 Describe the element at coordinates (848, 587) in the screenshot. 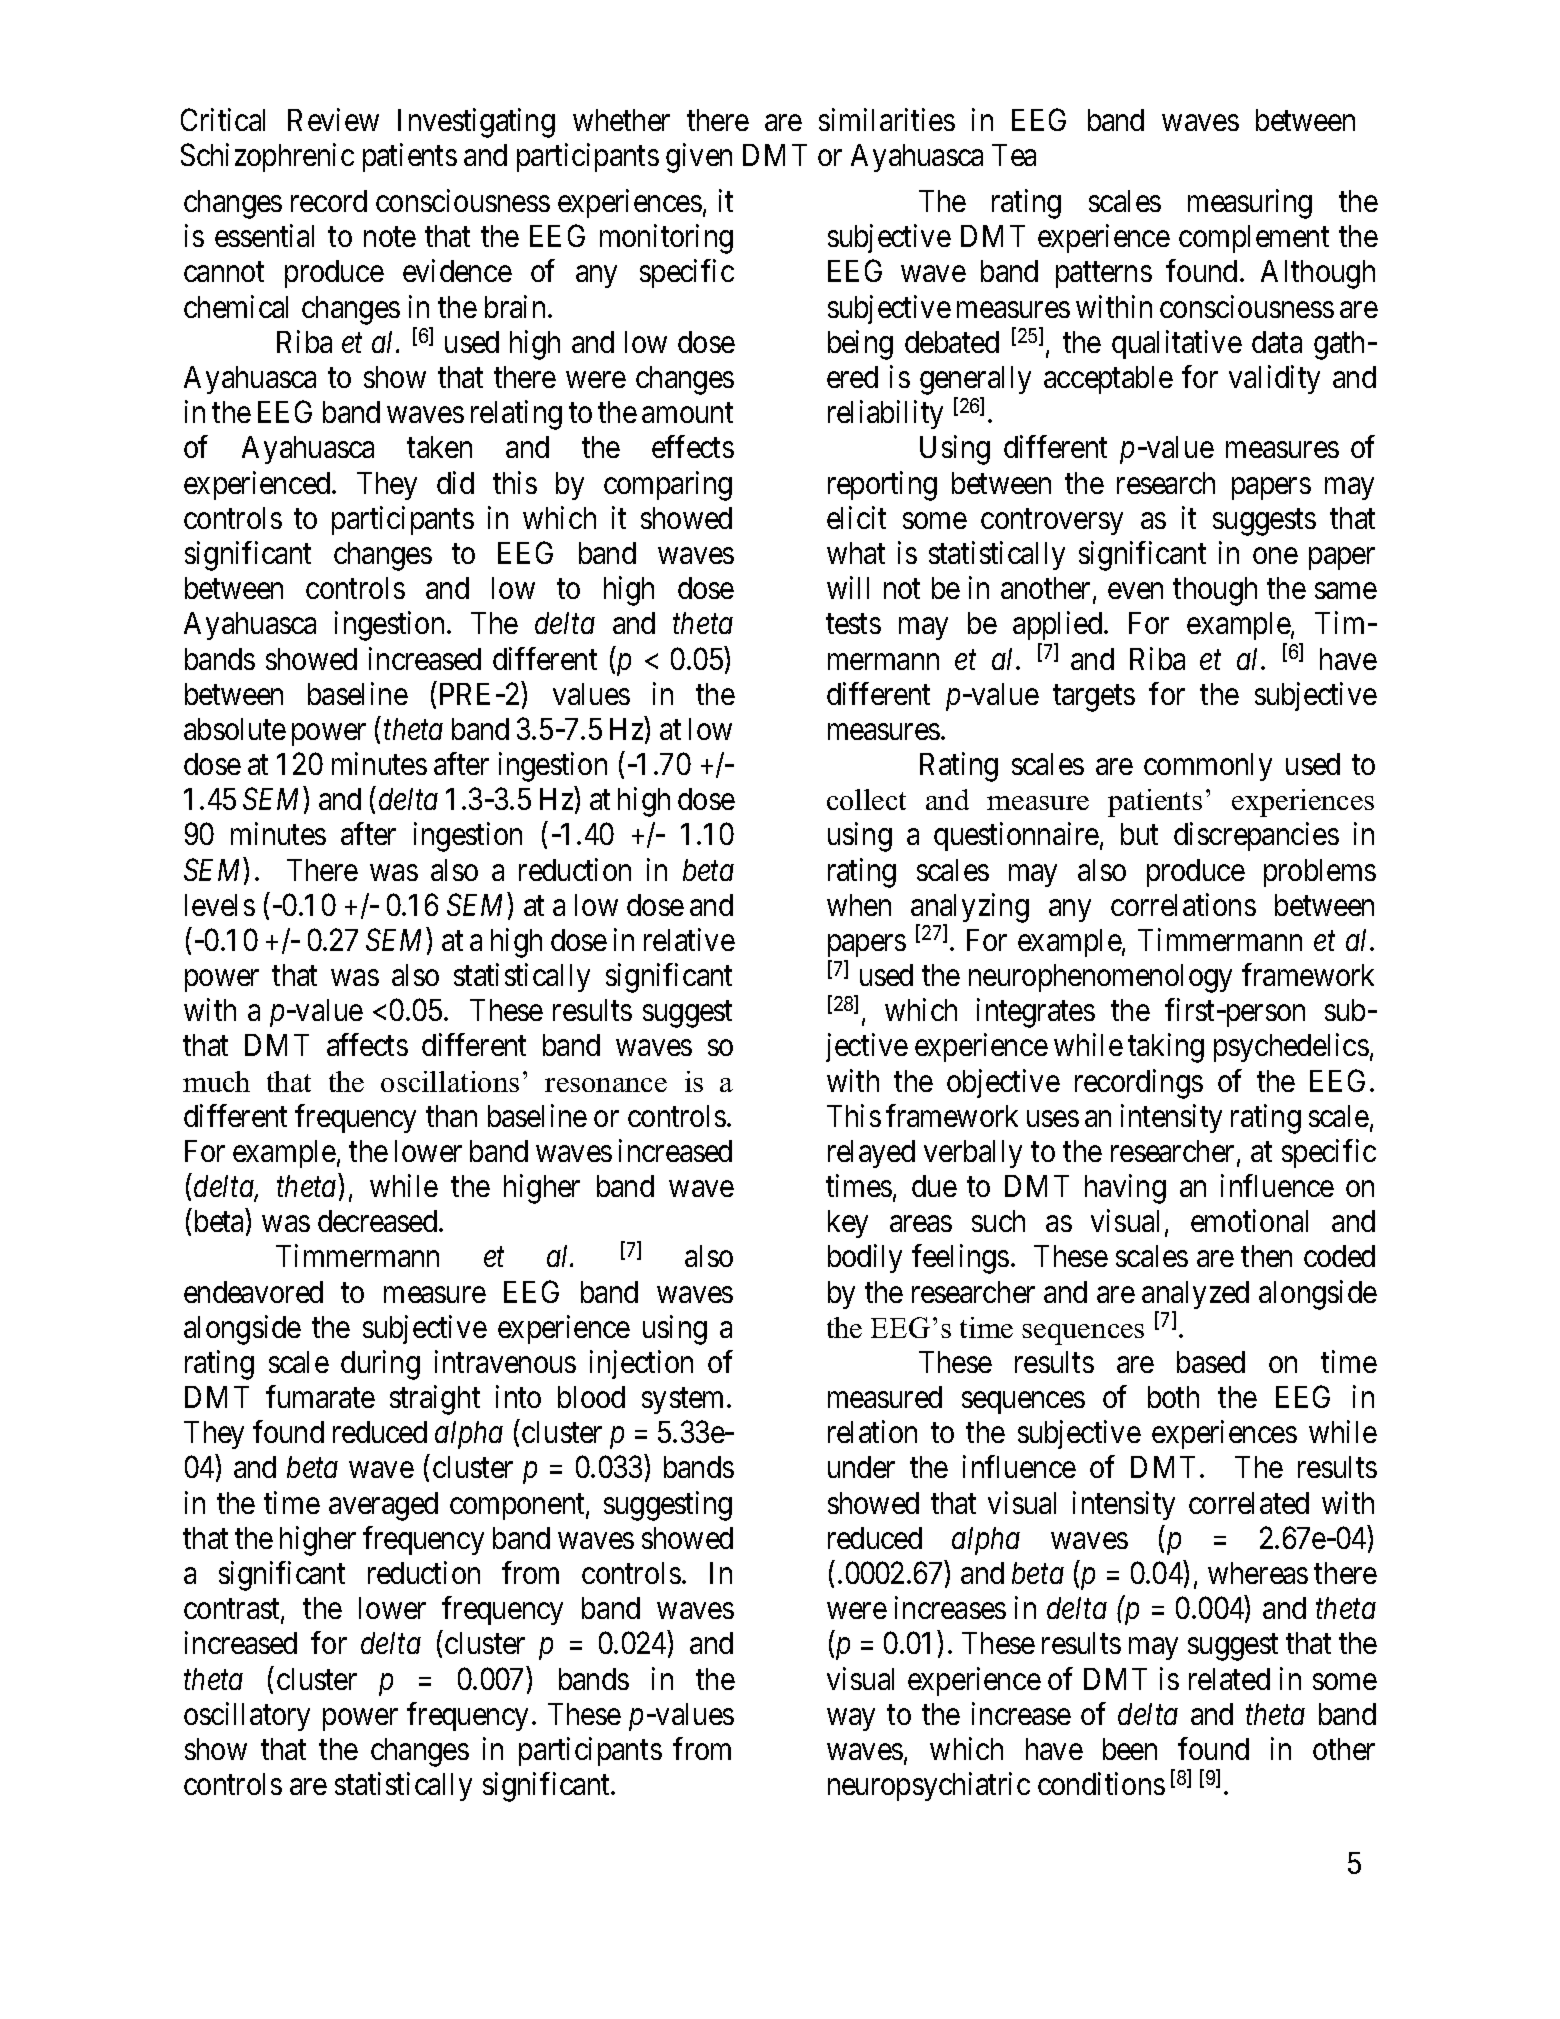

I see `will` at that location.
